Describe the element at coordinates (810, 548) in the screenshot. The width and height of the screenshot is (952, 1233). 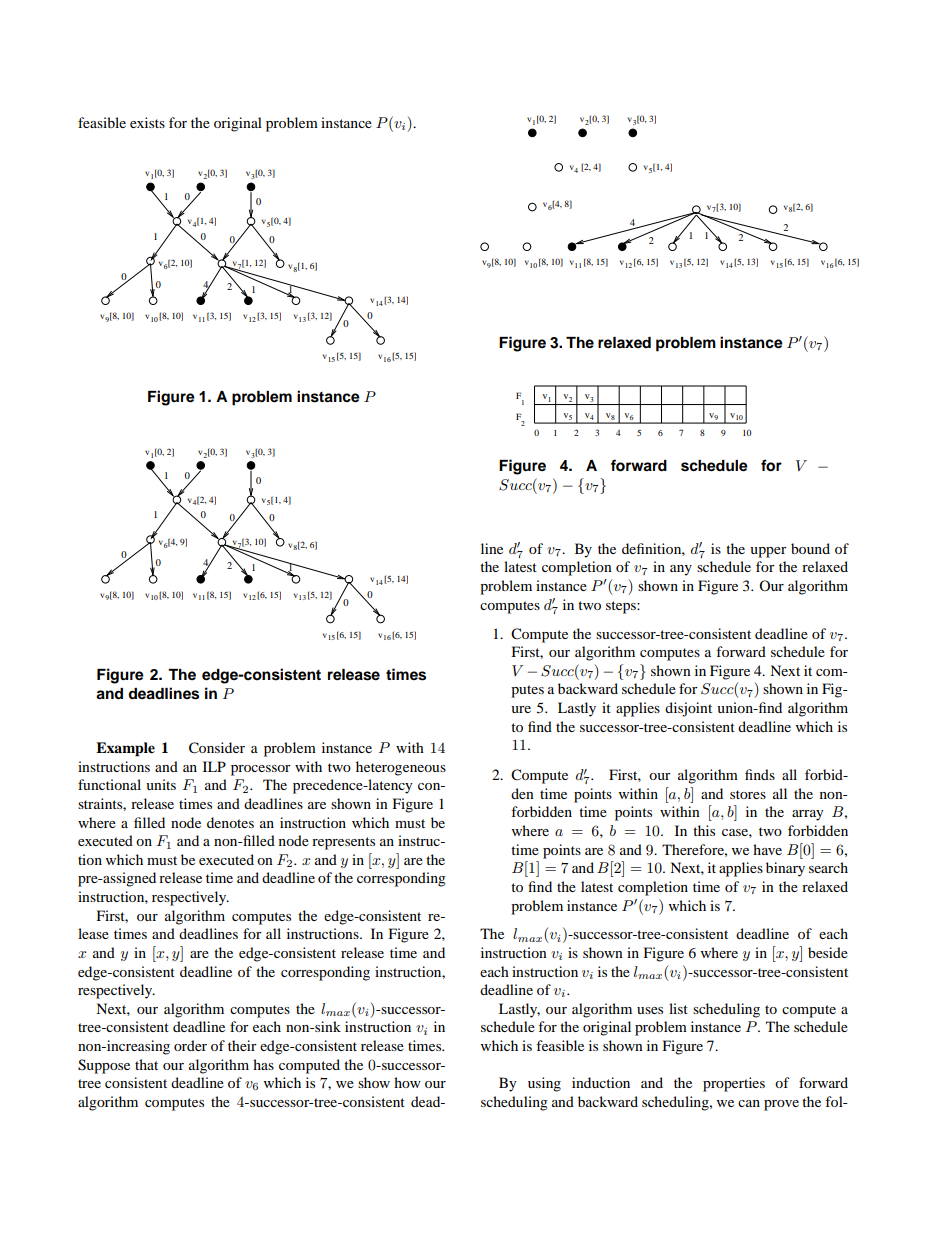
I see `bound` at that location.
